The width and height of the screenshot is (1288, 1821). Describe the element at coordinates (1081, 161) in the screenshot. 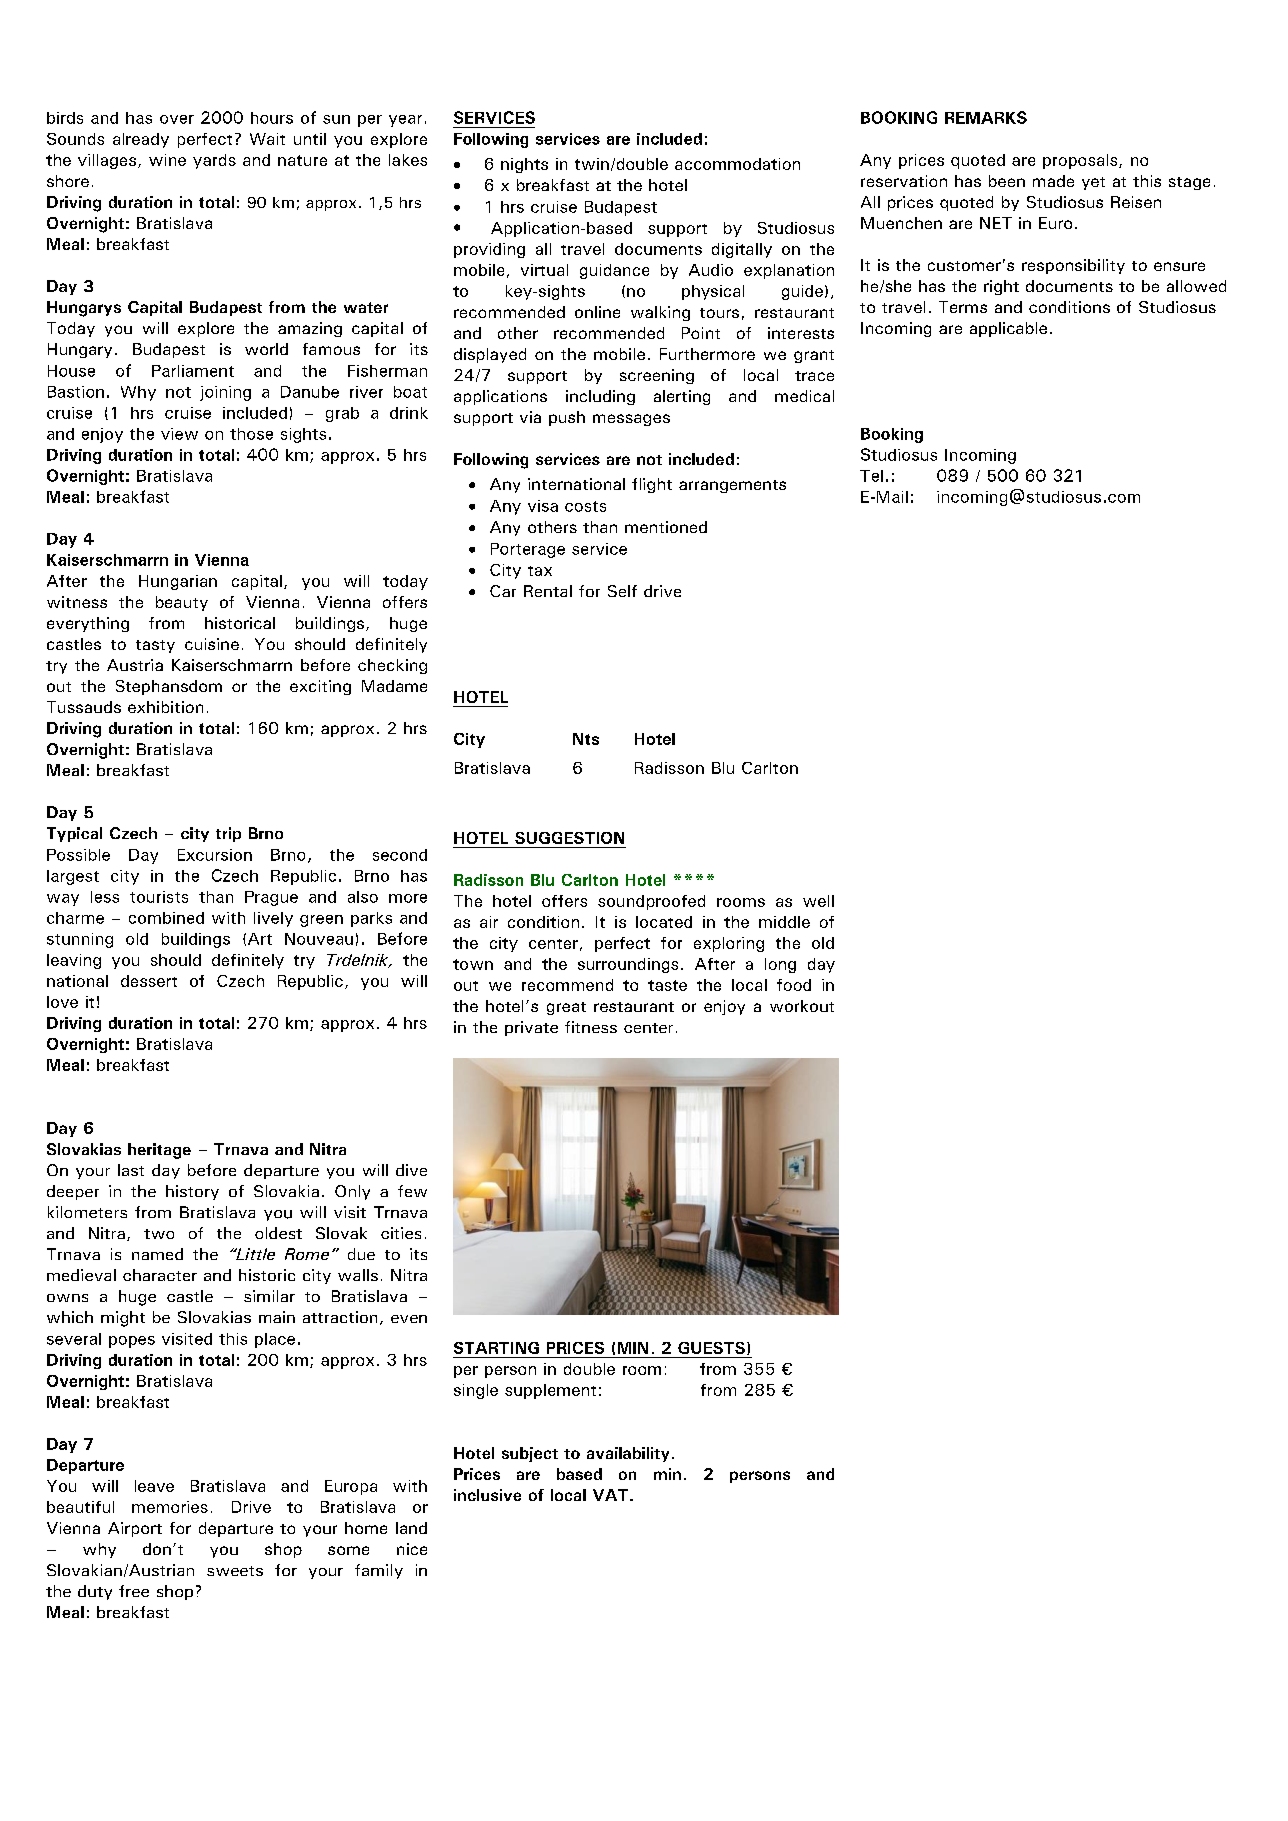

I see `proposals` at that location.
